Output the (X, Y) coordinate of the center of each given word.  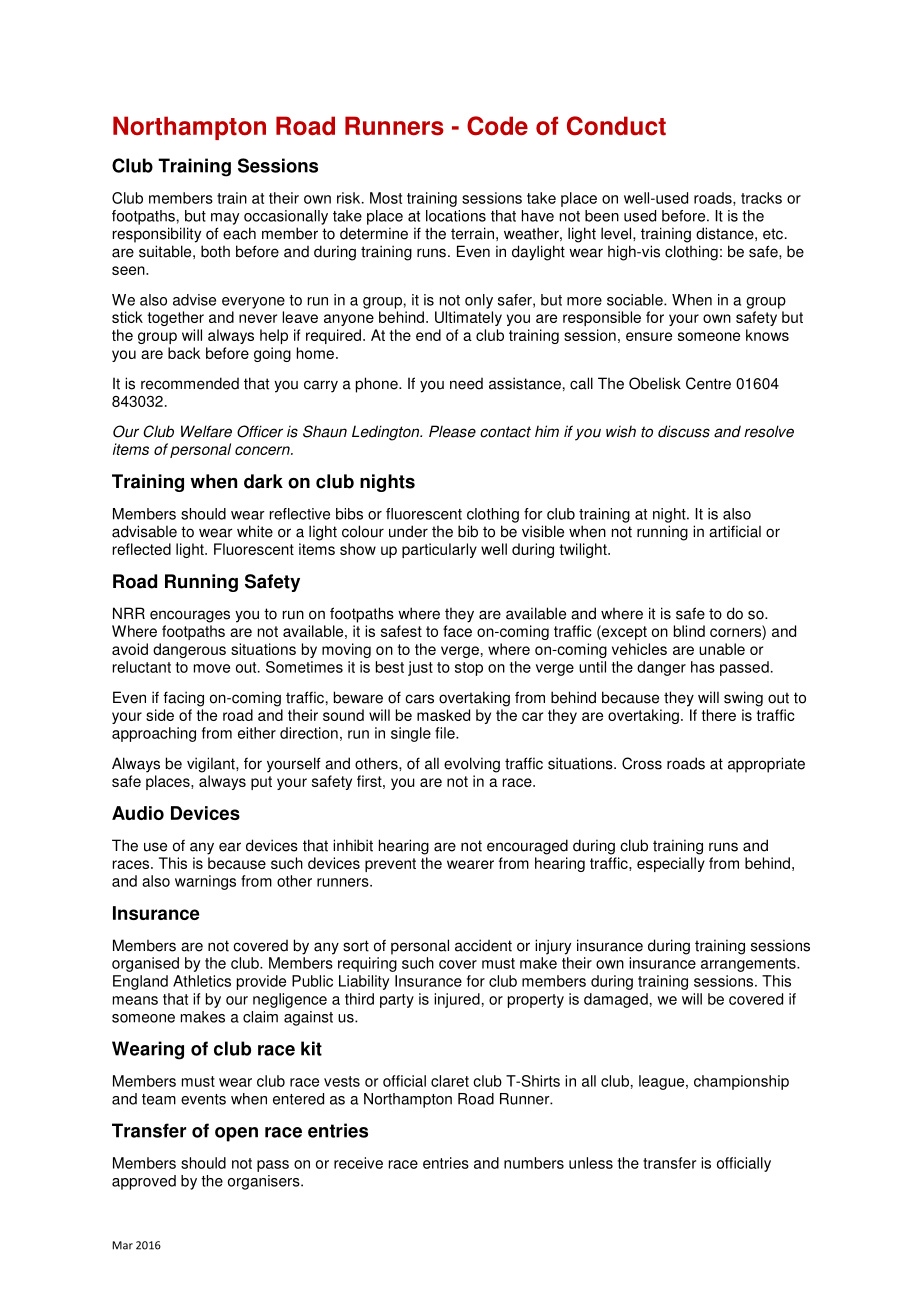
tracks (761, 198)
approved (144, 1182)
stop (469, 669)
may (225, 219)
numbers (534, 1163)
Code (497, 126)
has (703, 667)
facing (183, 699)
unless (591, 1163)
